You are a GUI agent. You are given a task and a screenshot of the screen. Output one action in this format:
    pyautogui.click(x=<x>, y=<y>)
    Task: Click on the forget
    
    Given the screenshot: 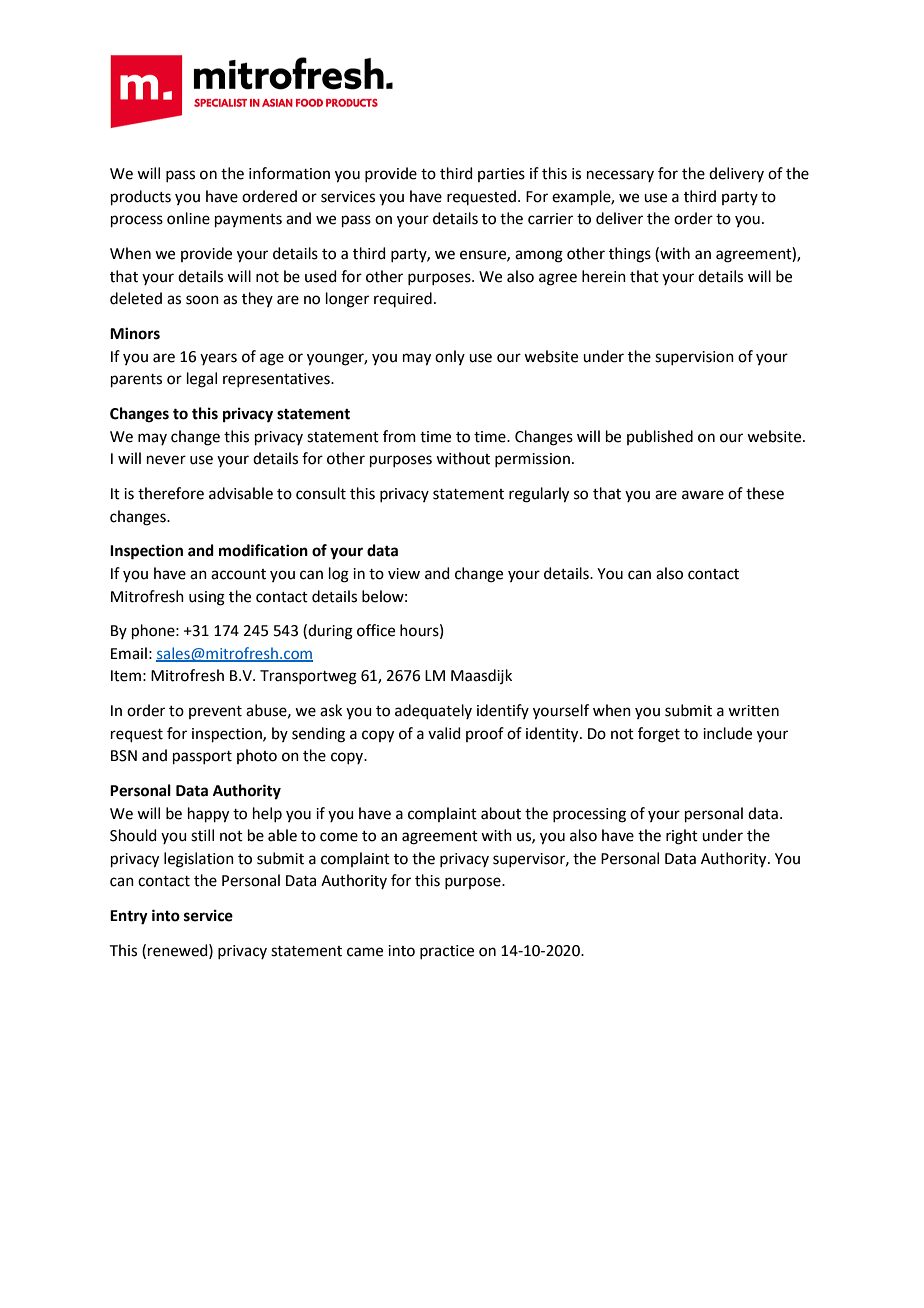 What is the action you would take?
    pyautogui.click(x=659, y=735)
